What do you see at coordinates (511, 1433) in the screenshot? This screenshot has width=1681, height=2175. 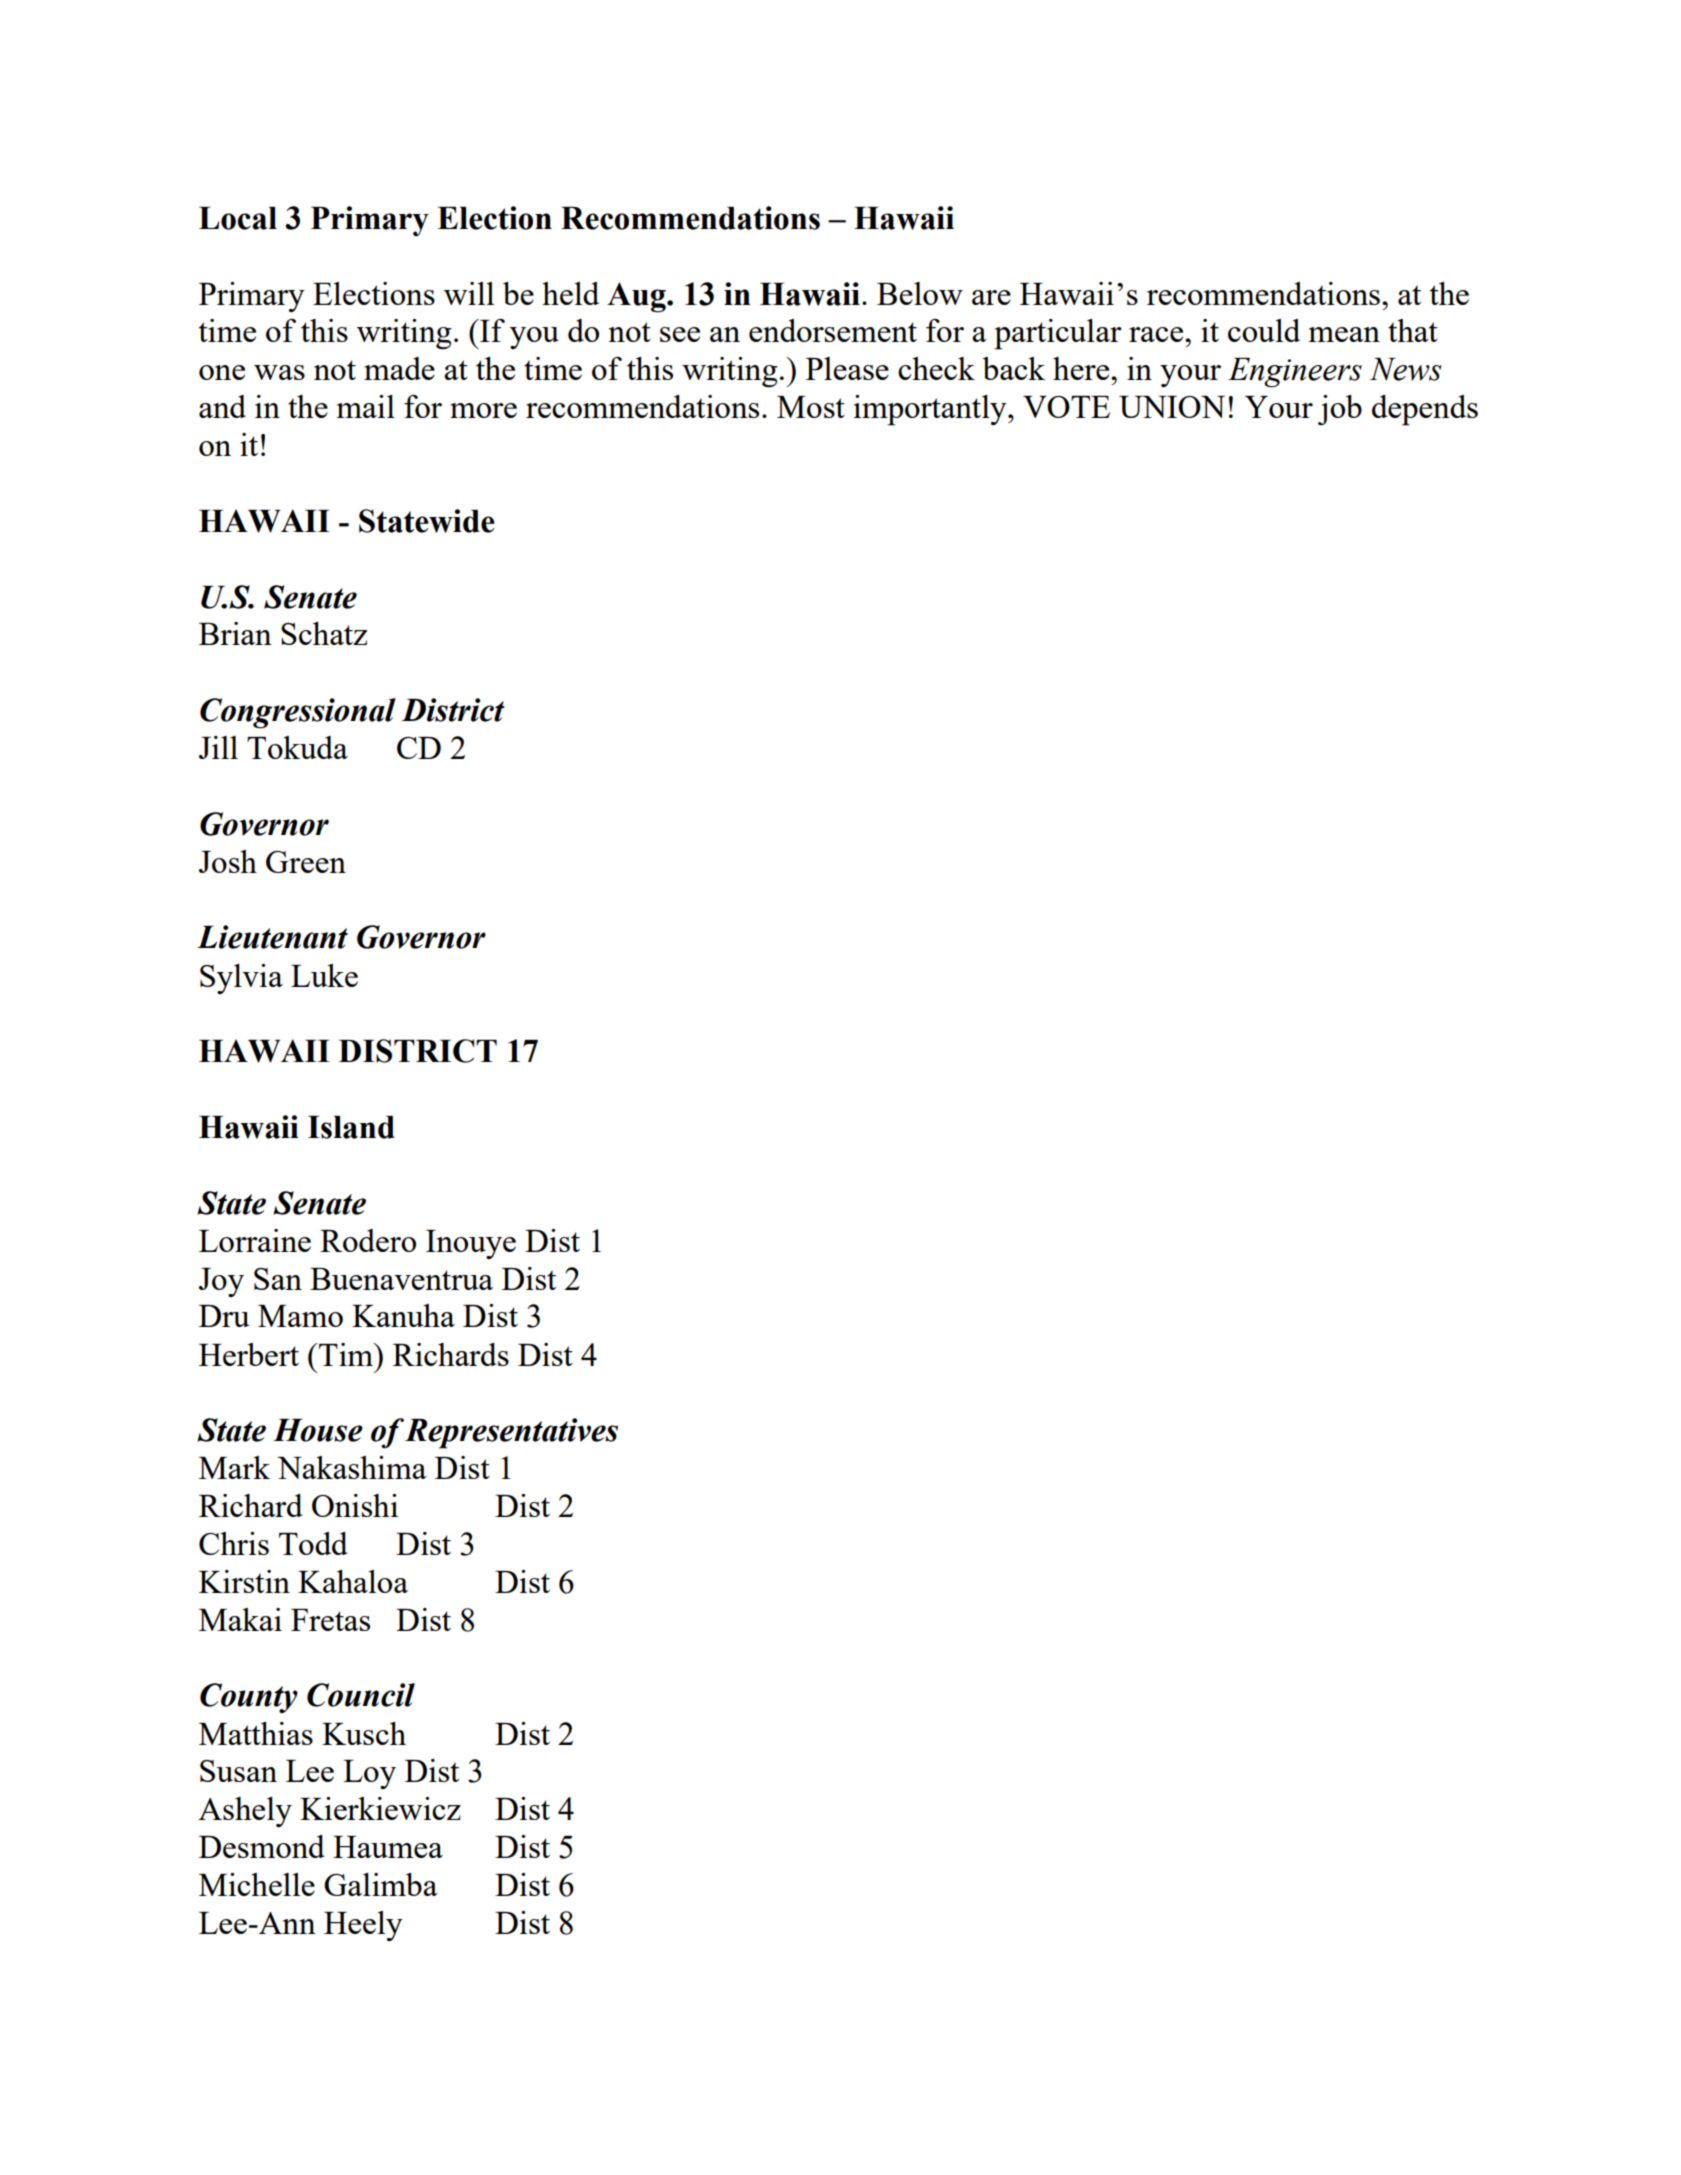 I see `Representatives` at bounding box center [511, 1433].
